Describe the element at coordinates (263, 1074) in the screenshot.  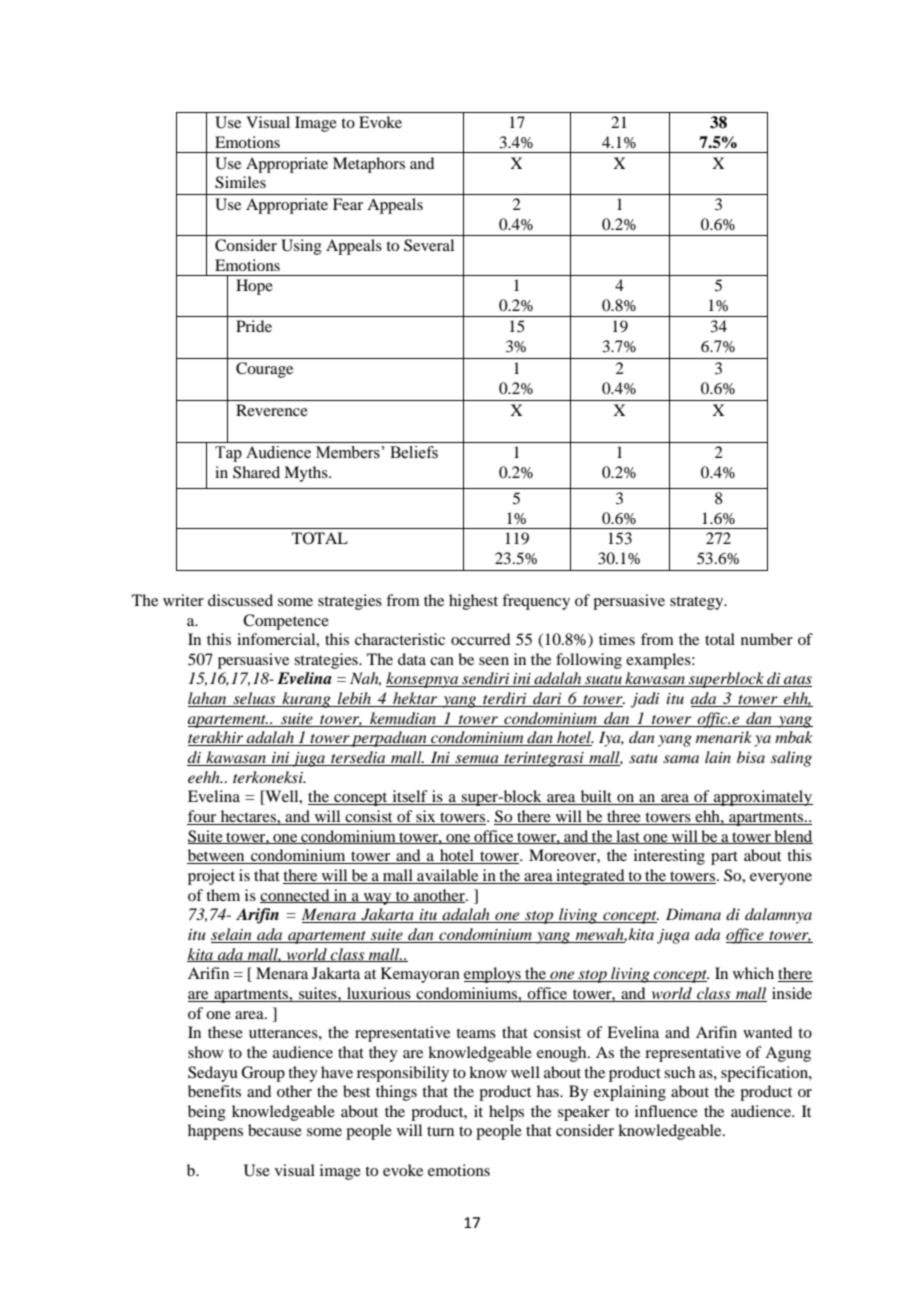
I see `Group` at that location.
